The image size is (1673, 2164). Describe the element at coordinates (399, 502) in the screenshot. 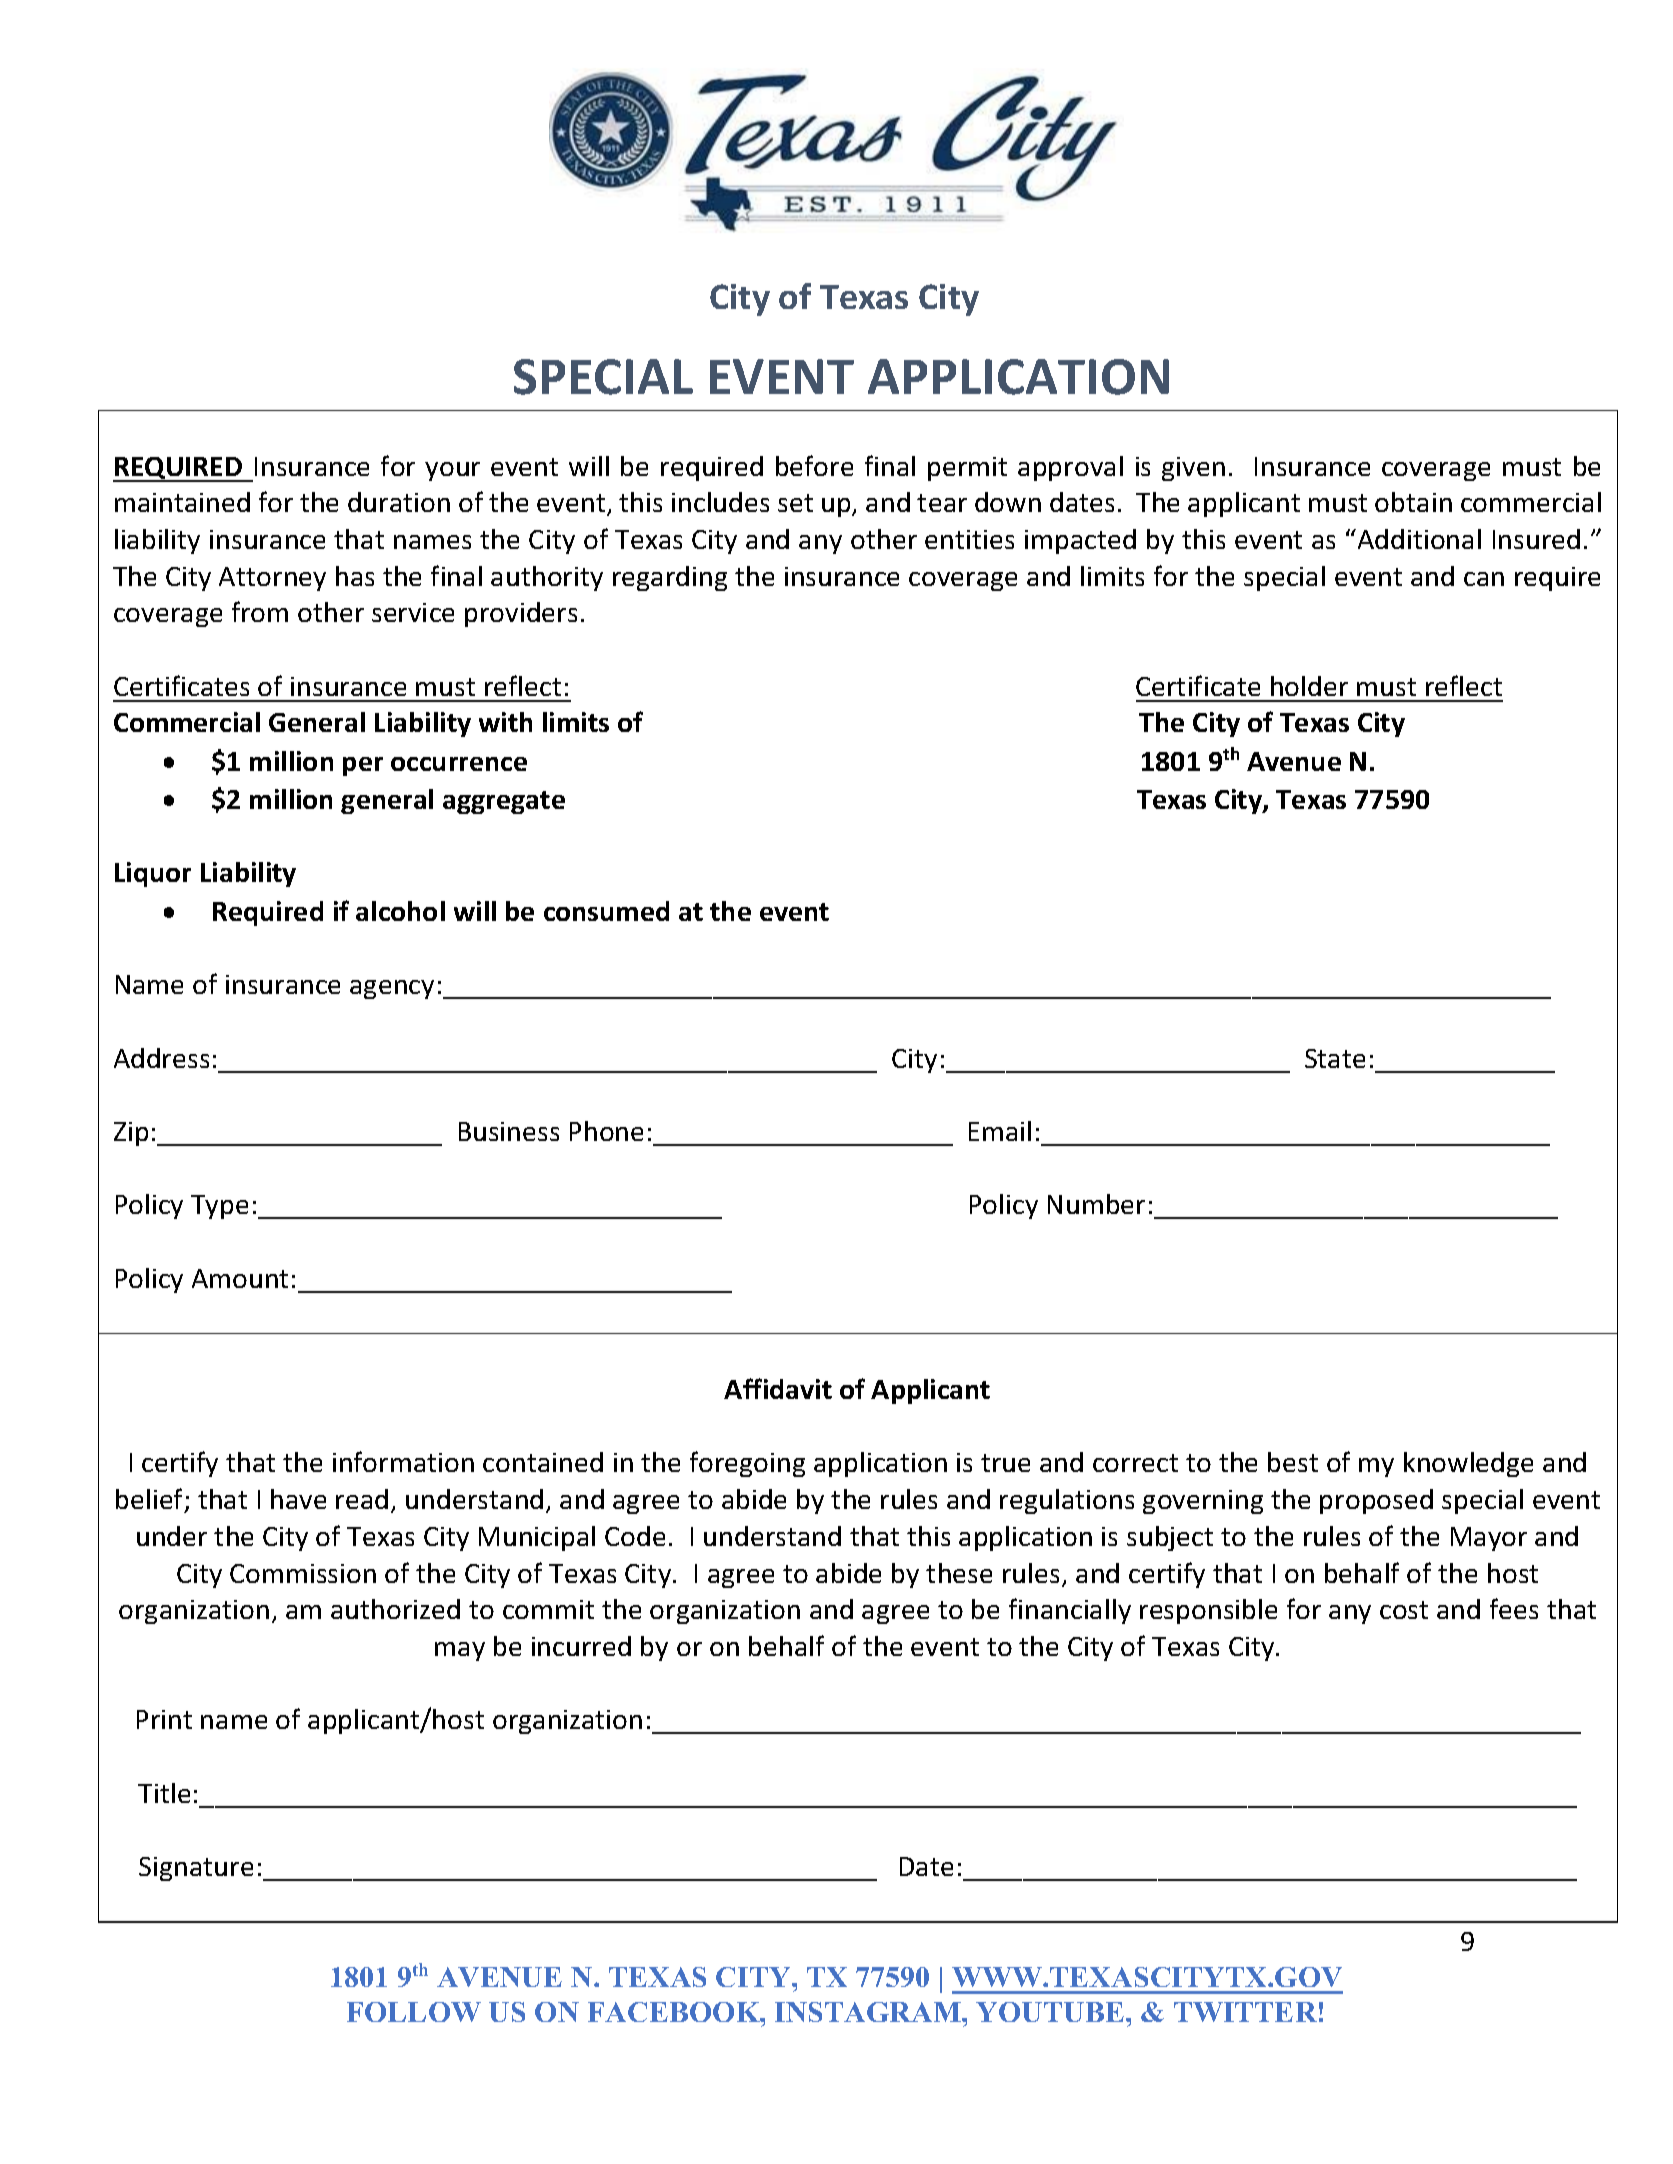

I see `duration` at that location.
